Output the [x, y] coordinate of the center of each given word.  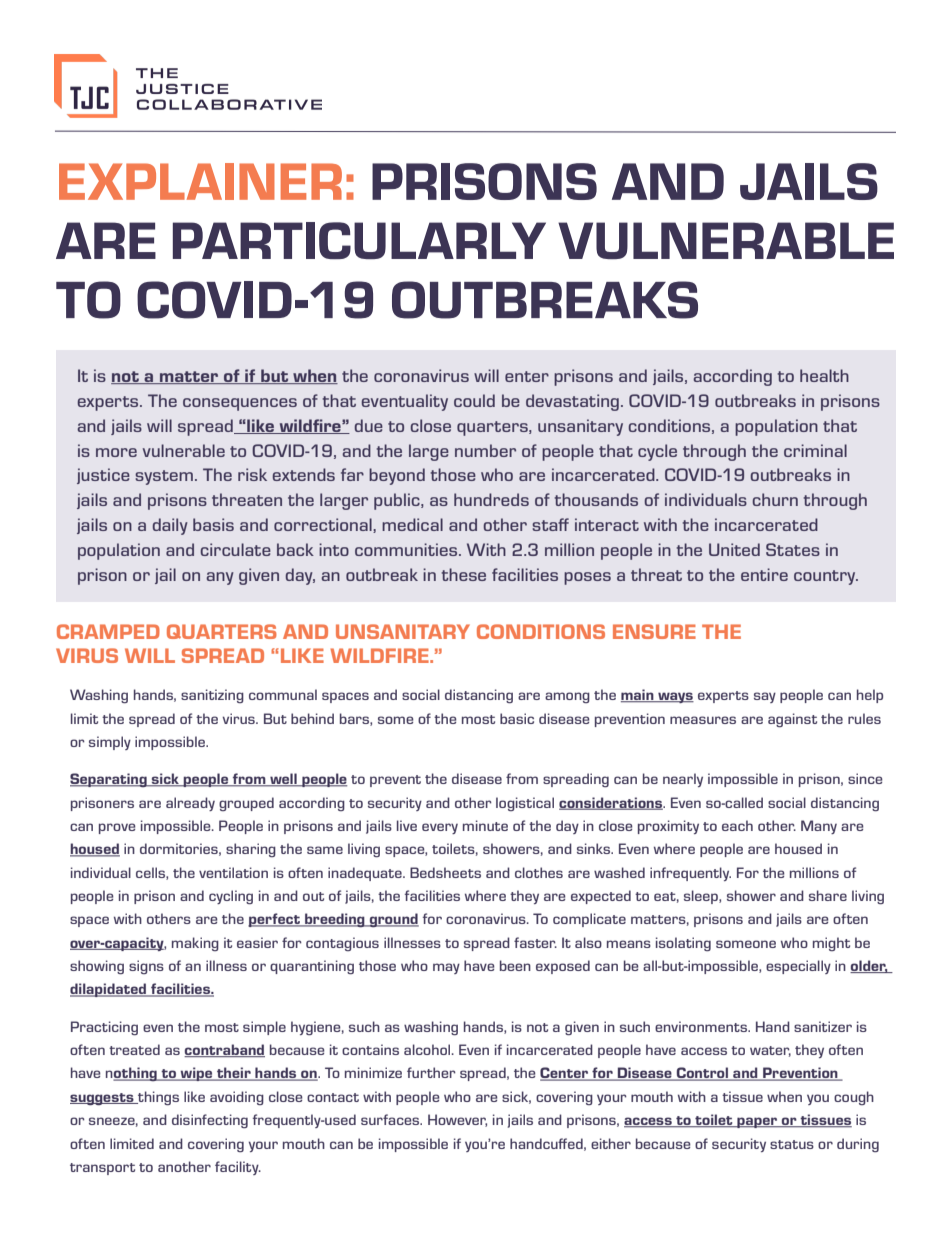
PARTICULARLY [359, 240]
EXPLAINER [200, 181]
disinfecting [210, 1121]
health [824, 375]
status [792, 1144]
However [457, 1120]
